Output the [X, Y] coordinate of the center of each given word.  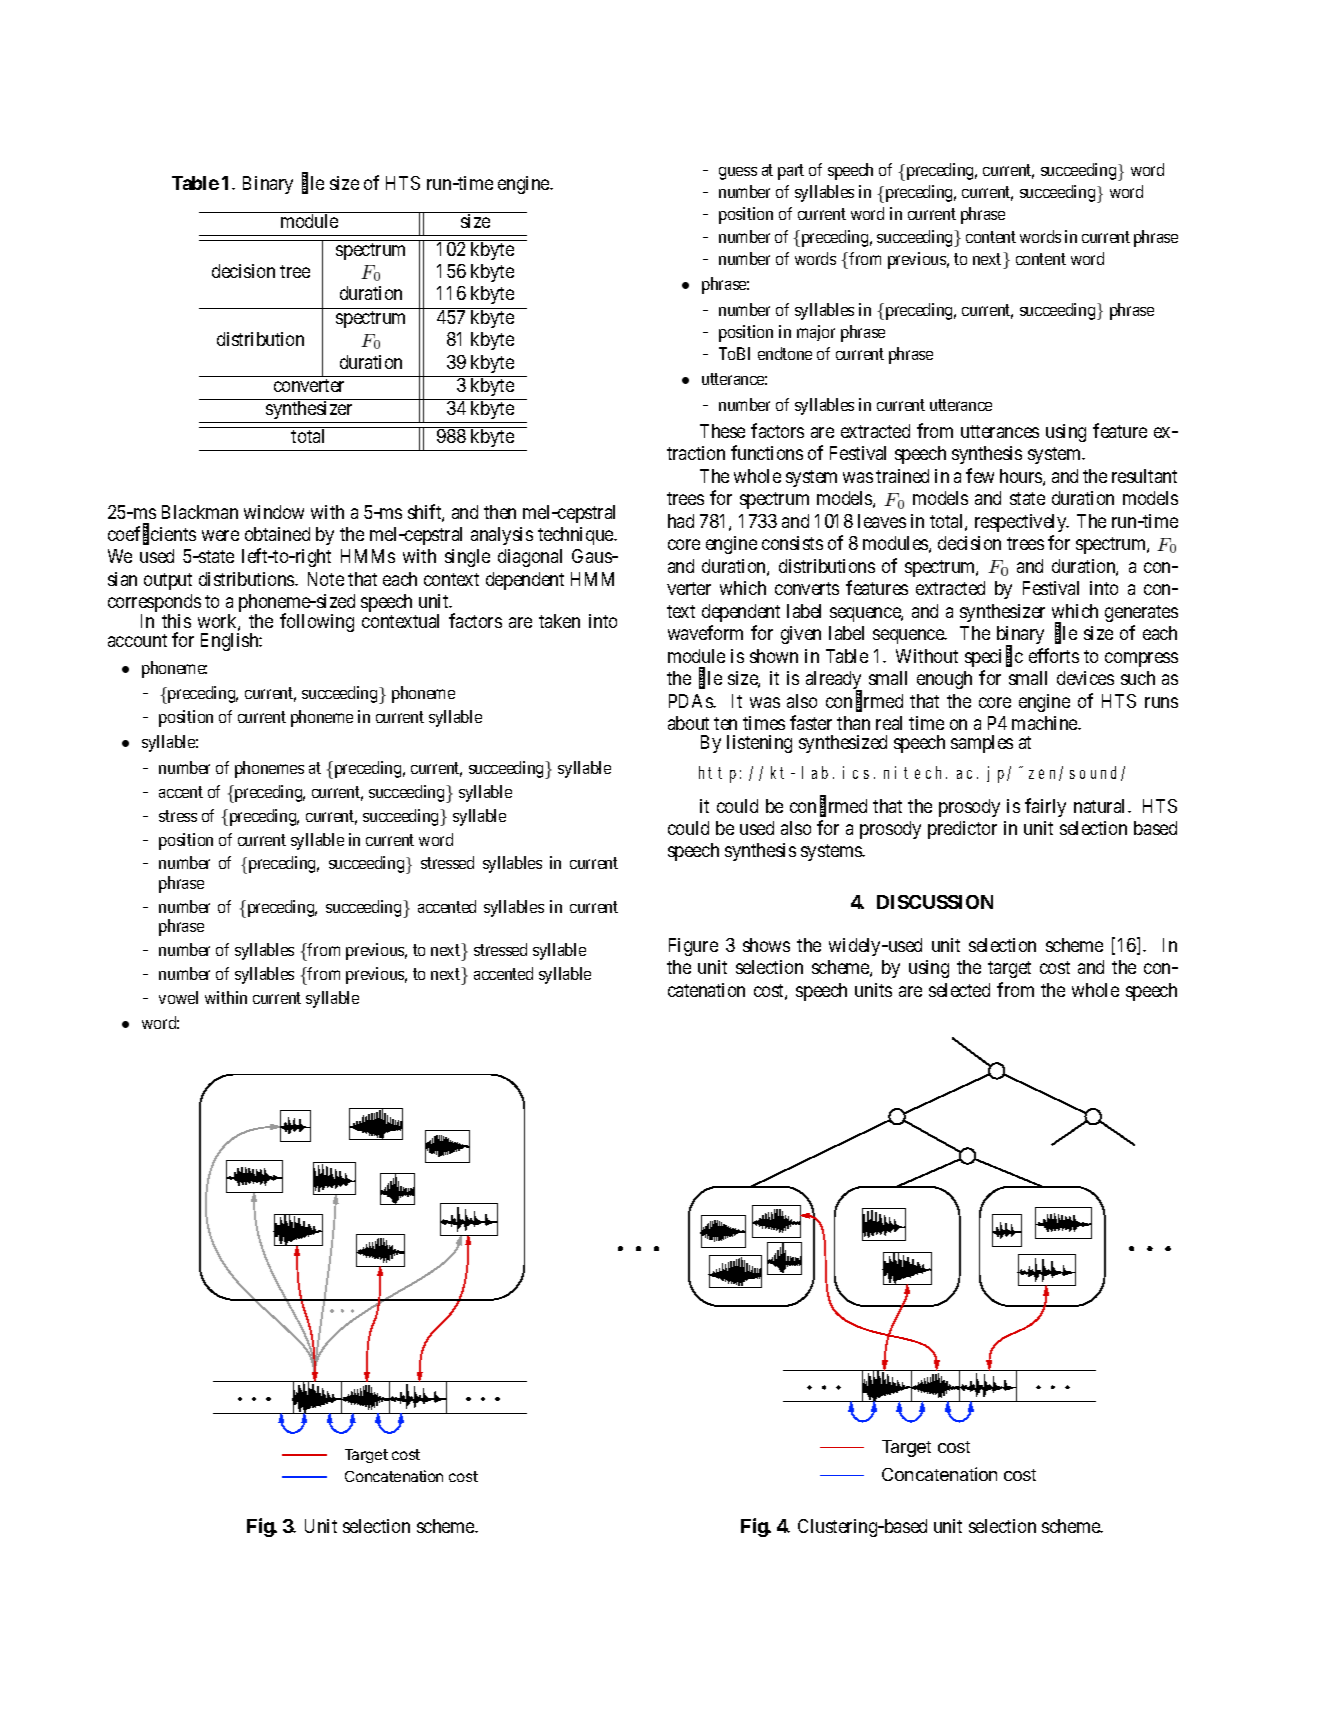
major [816, 333]
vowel [178, 997]
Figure [693, 947]
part [791, 172]
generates [1141, 613]
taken [559, 621]
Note [326, 579]
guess [738, 173]
